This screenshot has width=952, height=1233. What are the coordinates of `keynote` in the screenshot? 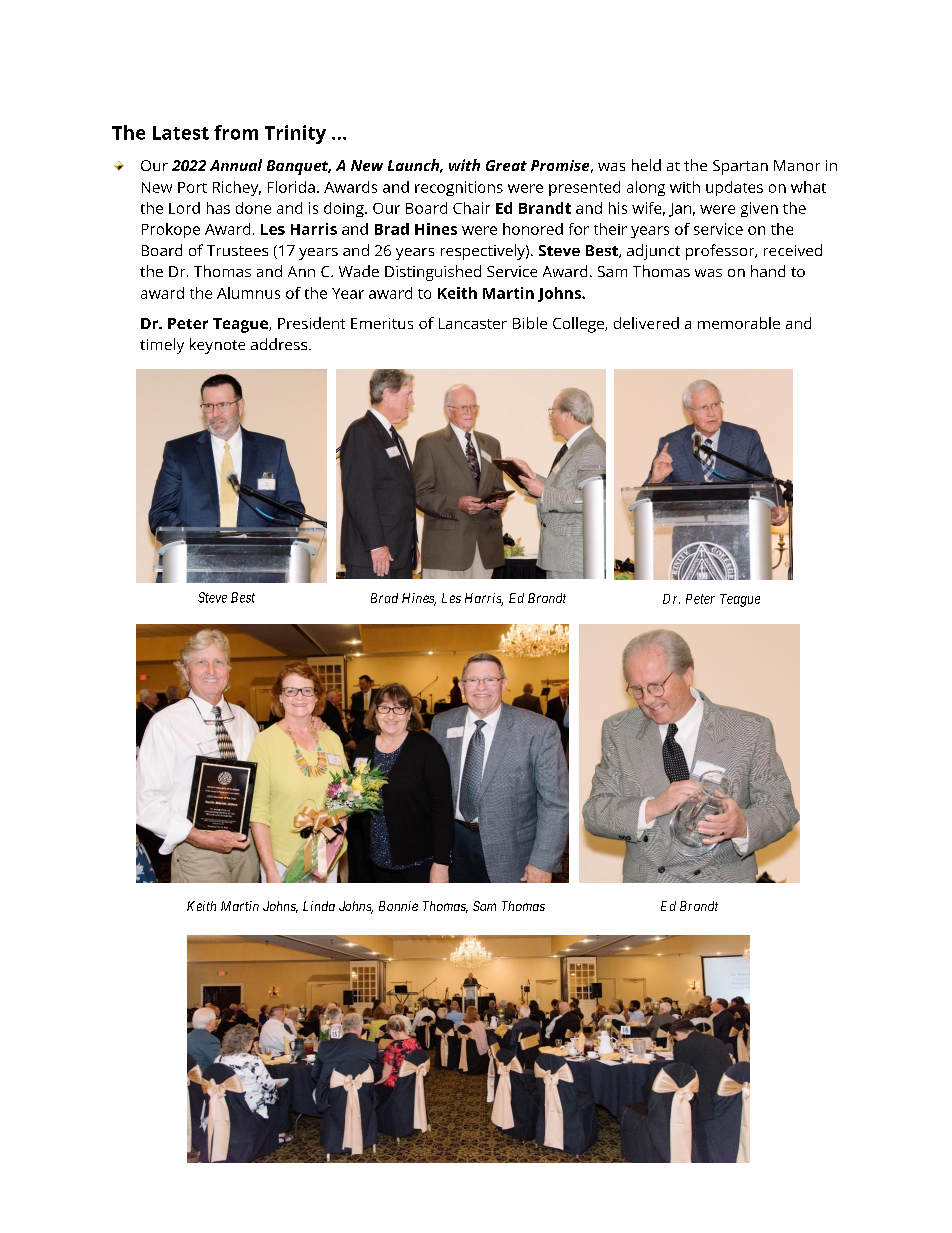 It's located at (217, 346).
